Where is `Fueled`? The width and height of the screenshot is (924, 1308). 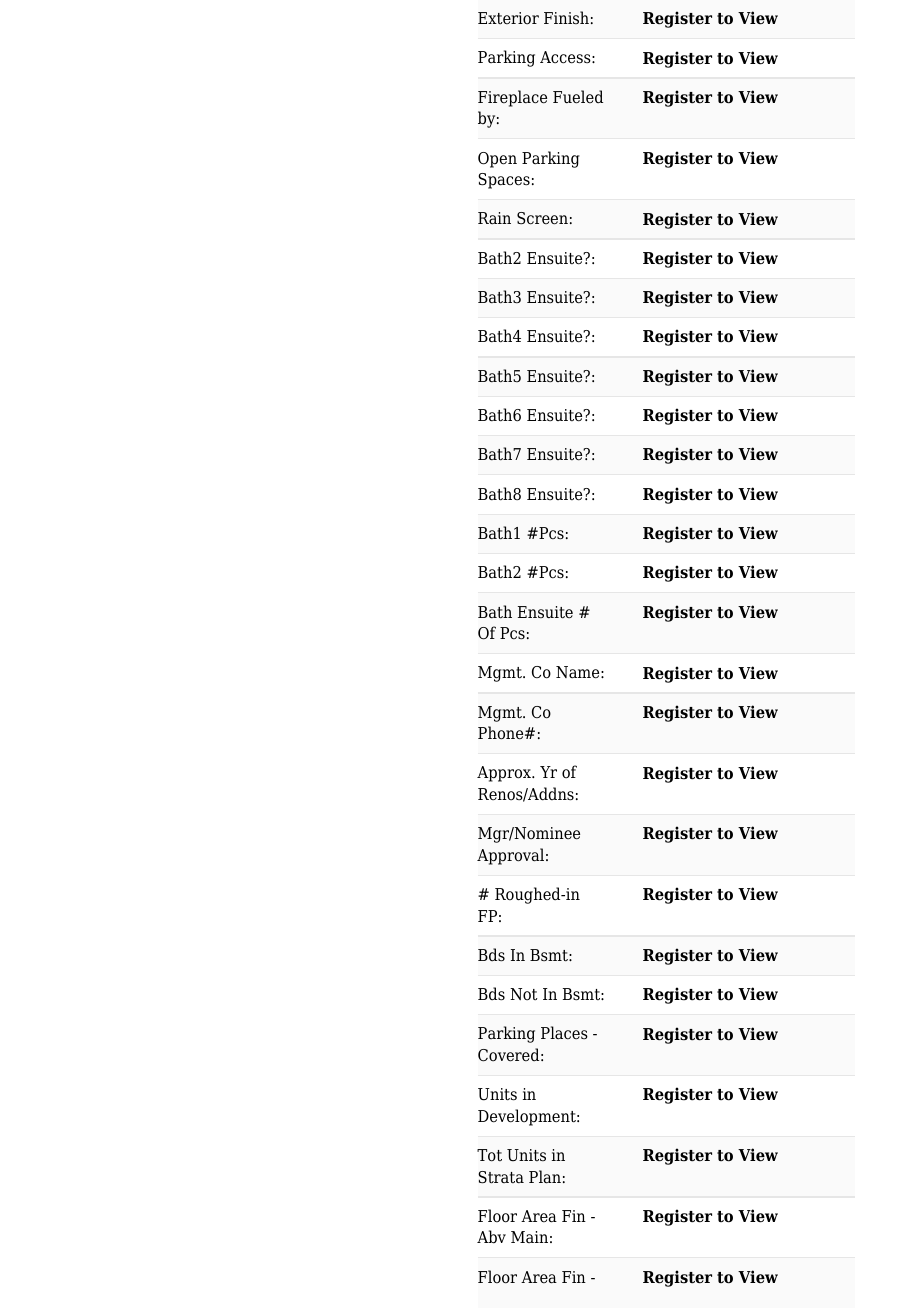
Fueled is located at coordinates (578, 97).
